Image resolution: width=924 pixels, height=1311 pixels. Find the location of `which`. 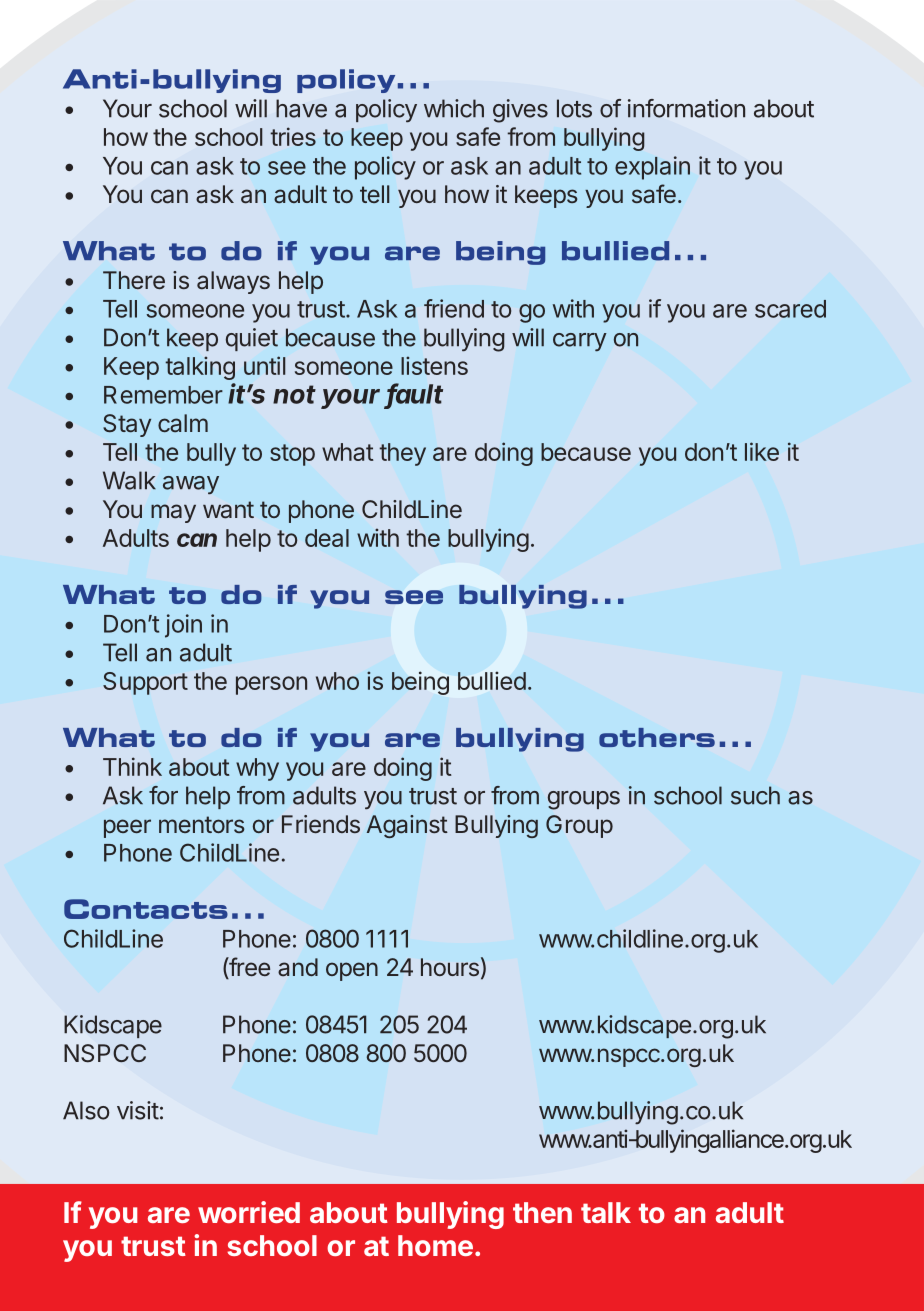

which is located at coordinates (454, 108).
